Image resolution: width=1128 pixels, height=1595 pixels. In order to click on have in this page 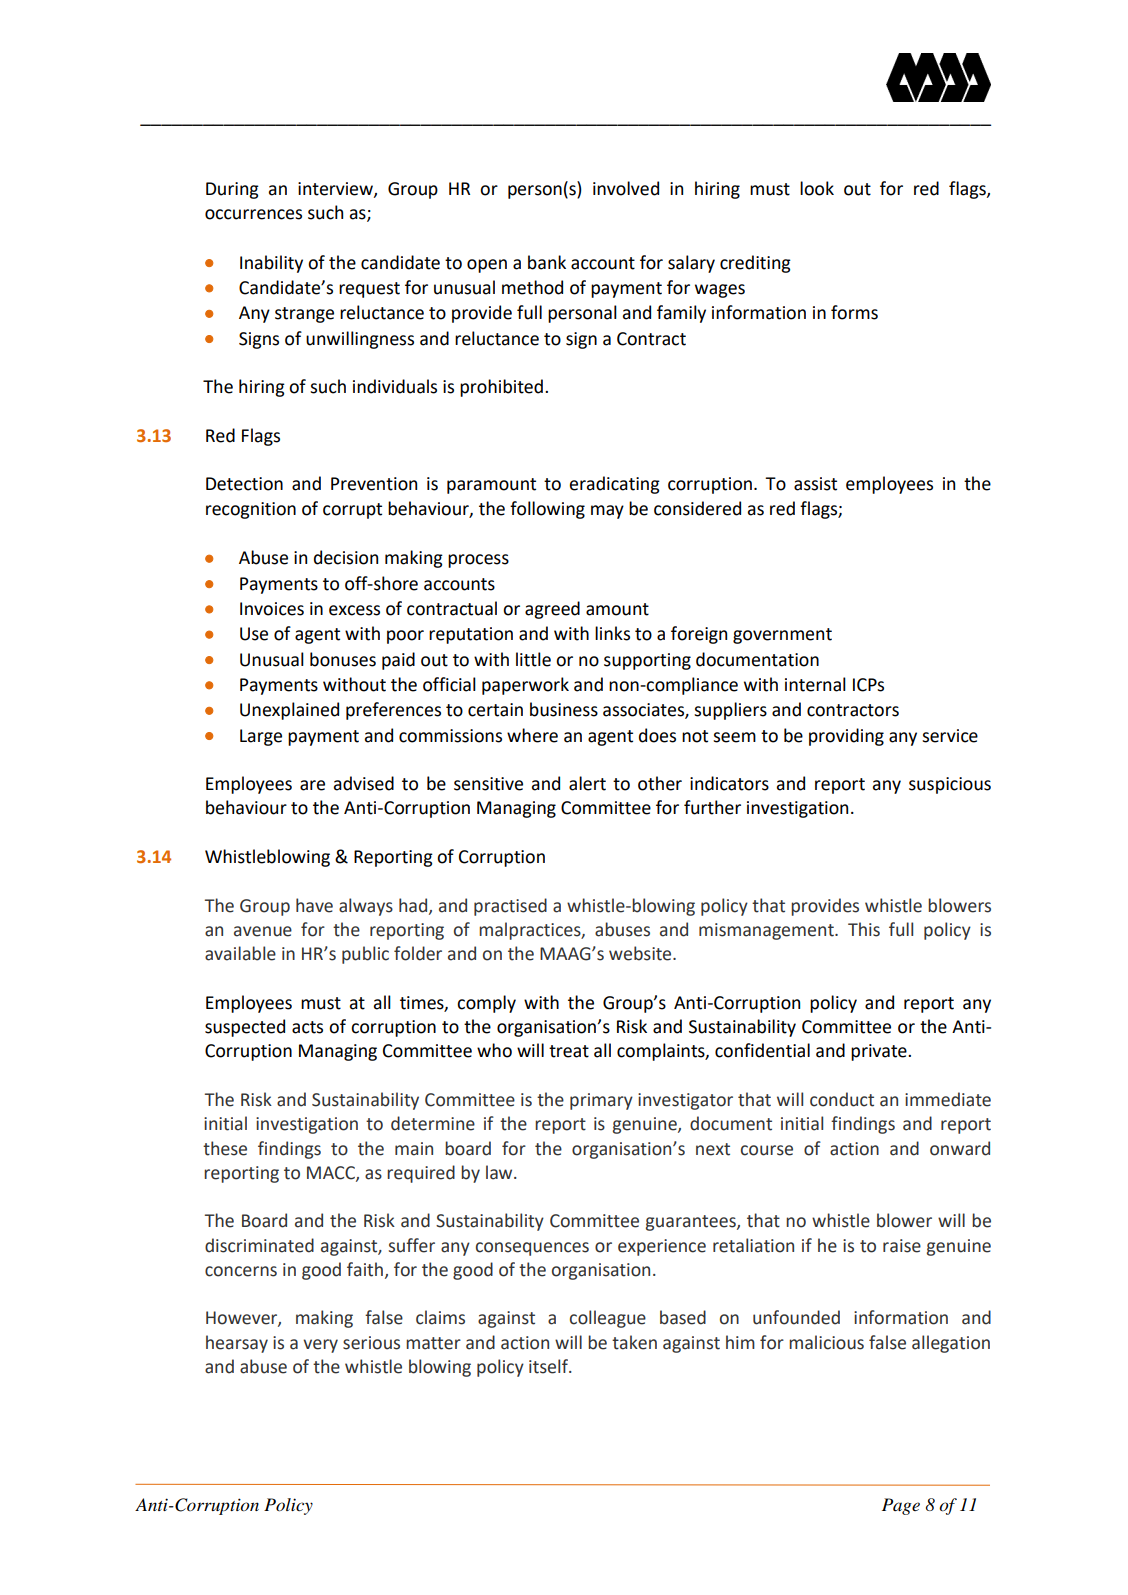, I will do `click(314, 905)`.
